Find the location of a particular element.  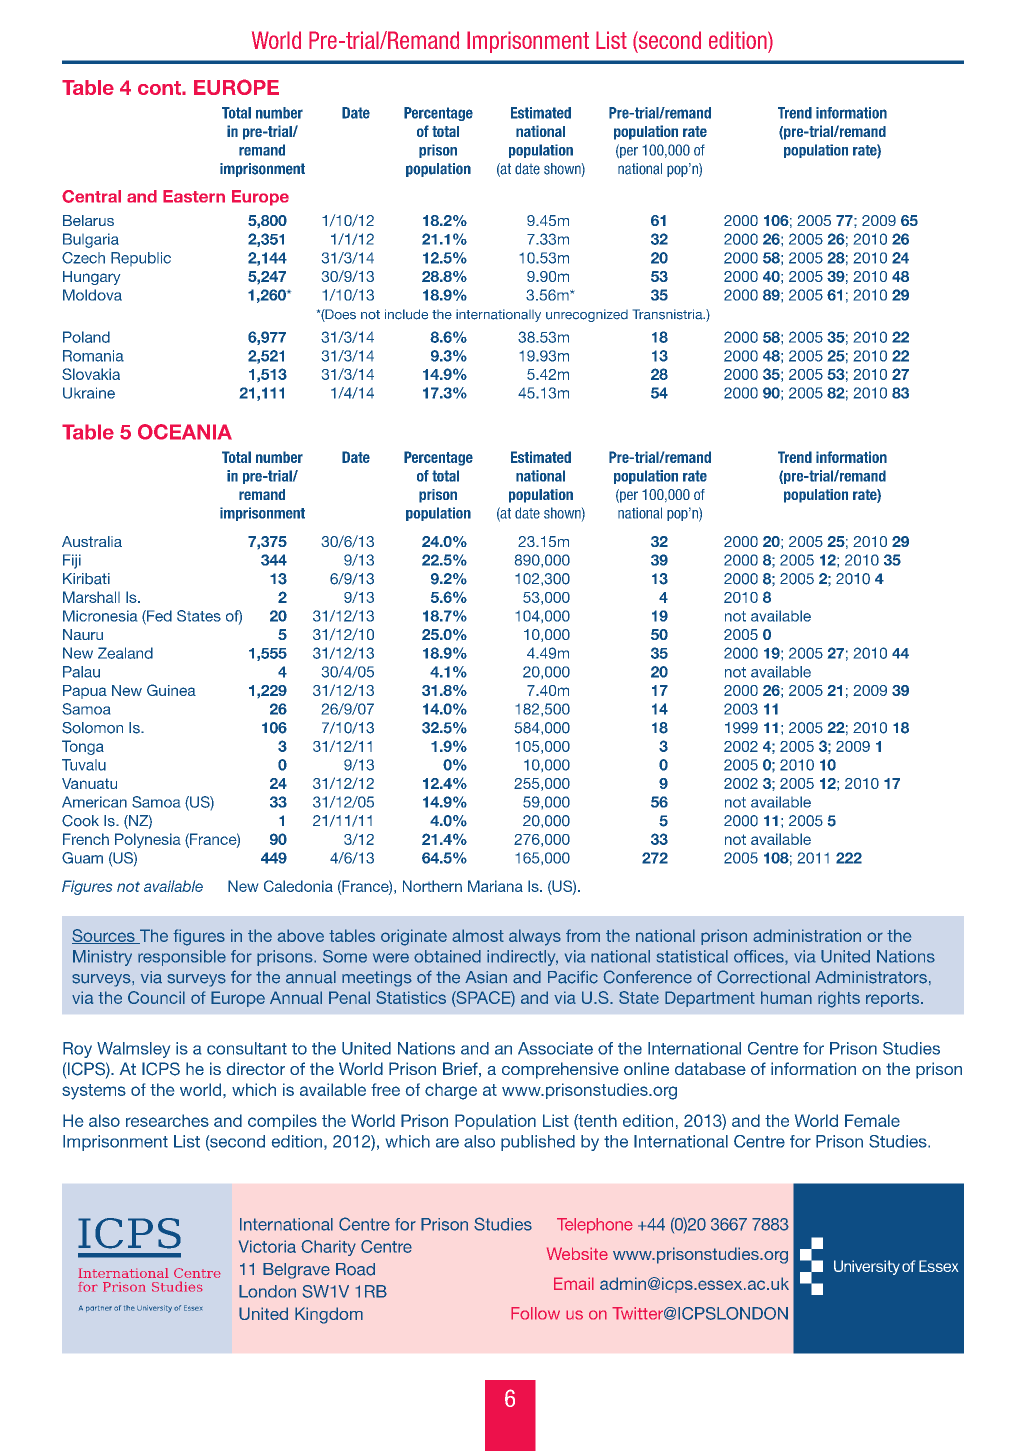

Victoria is located at coordinates (267, 1246).
